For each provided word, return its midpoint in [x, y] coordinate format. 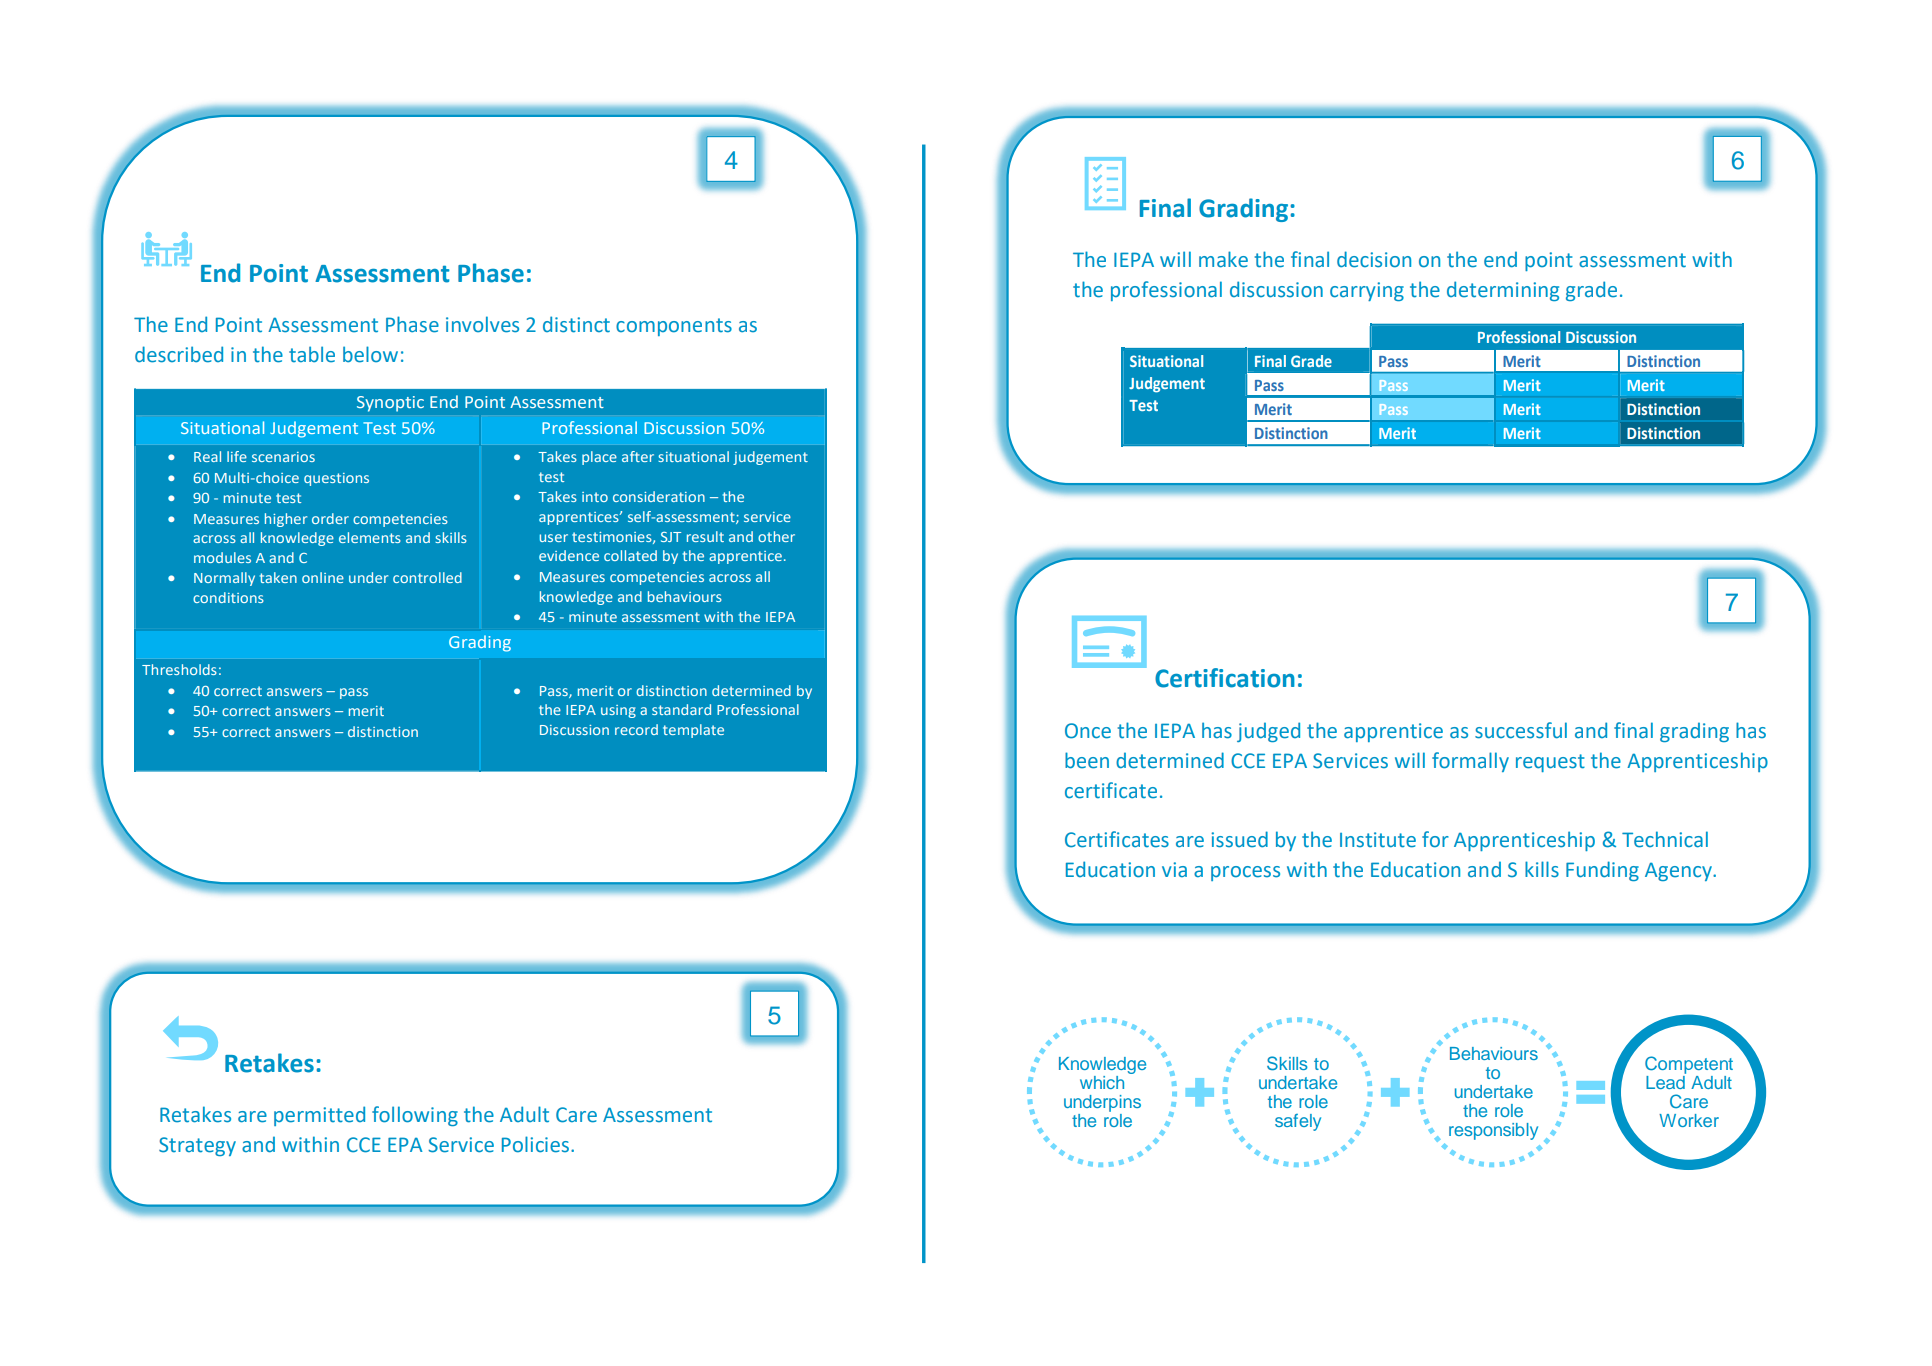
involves [482, 324]
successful [1521, 730]
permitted [319, 1116]
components [674, 327]
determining [1503, 291]
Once [1088, 731]
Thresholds [179, 669]
